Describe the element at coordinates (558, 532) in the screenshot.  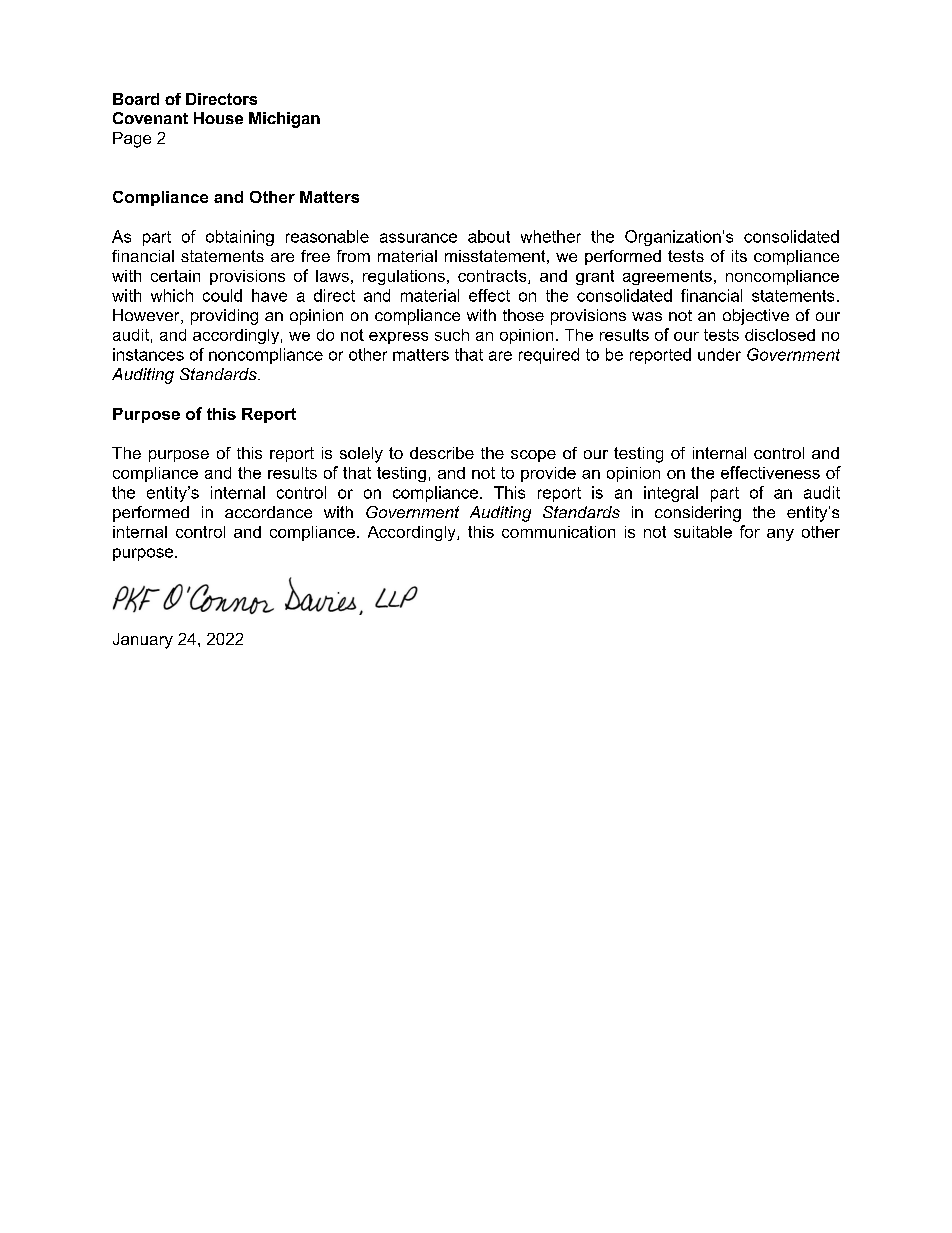
I see `communication` at that location.
